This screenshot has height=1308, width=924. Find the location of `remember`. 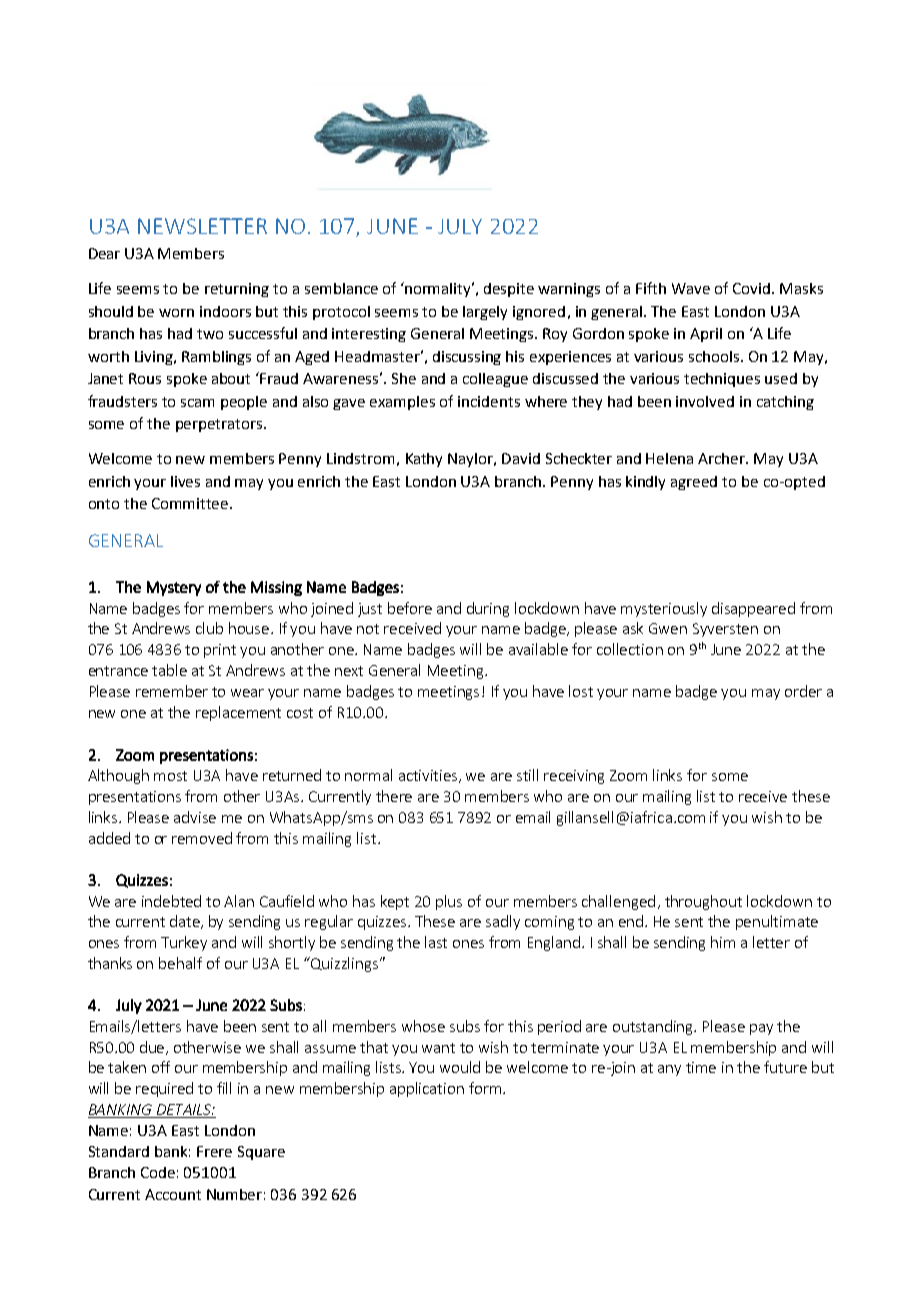

remember is located at coordinates (172, 691).
